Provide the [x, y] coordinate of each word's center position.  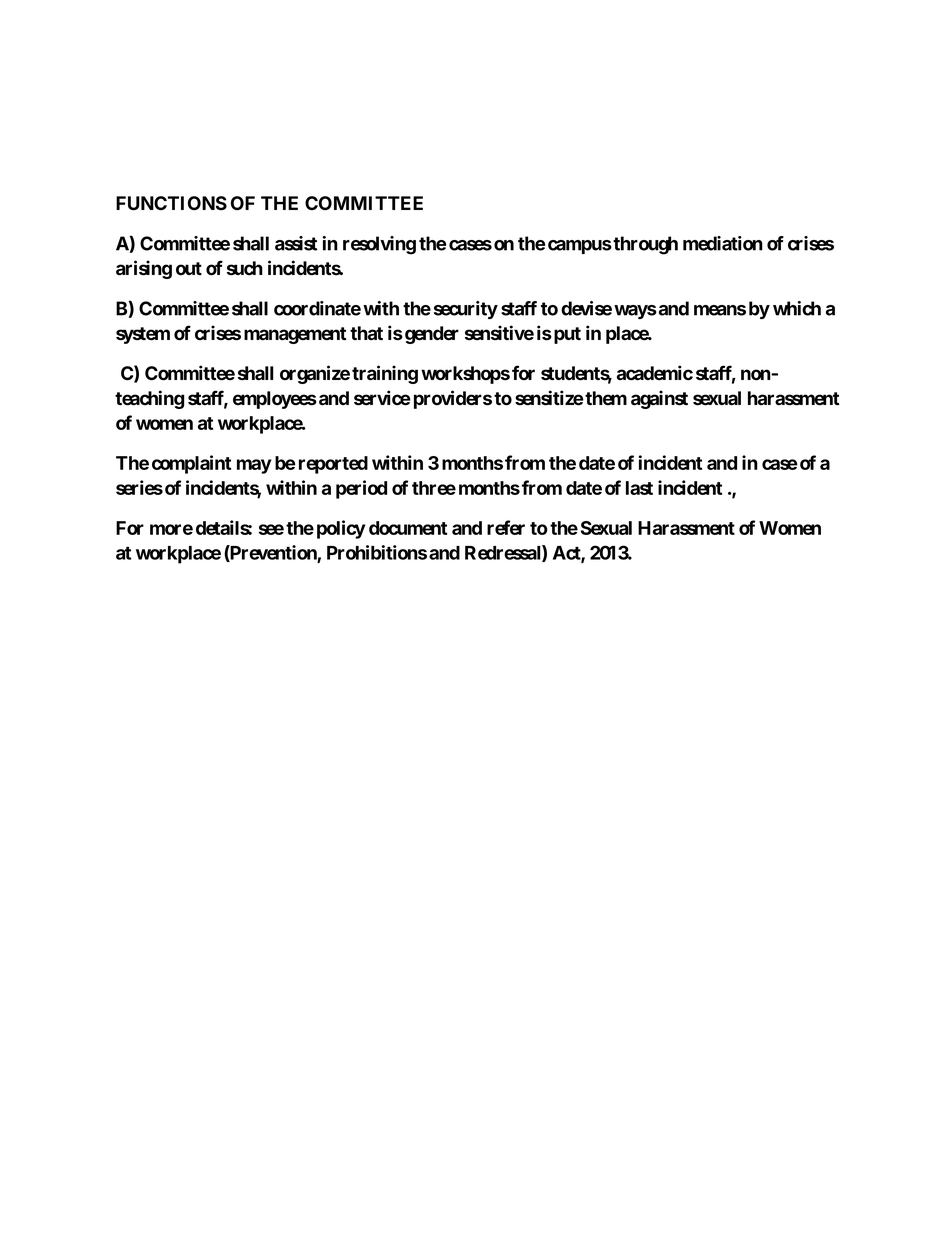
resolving [379, 245]
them [606, 398]
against [659, 399]
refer [506, 527]
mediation [723, 243]
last [639, 488]
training [385, 374]
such [245, 268]
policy [341, 529]
